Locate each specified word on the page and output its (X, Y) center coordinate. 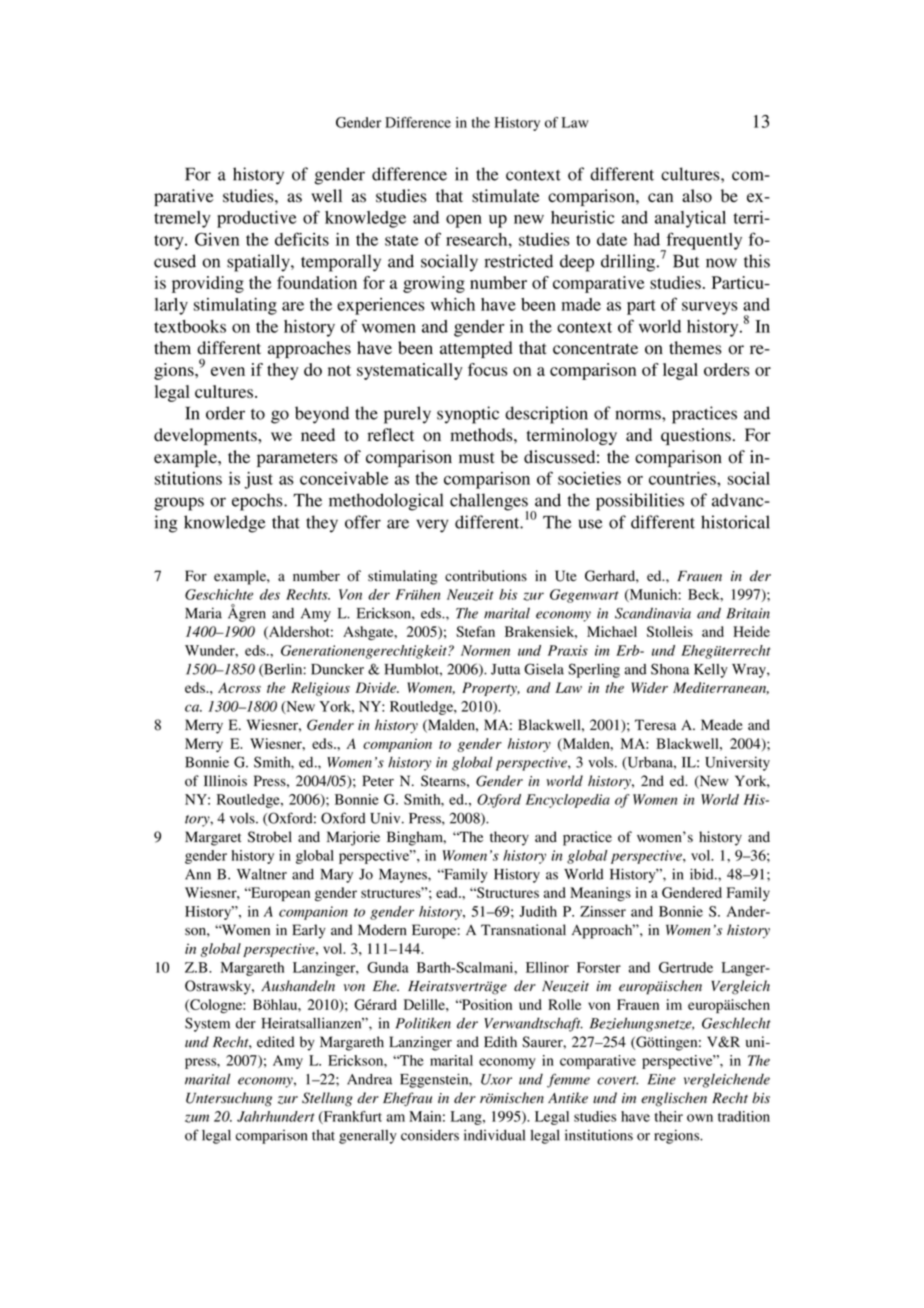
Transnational (523, 930)
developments (206, 436)
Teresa (655, 725)
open (464, 221)
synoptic (468, 415)
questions (696, 436)
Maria (203, 613)
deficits (302, 239)
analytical (690, 219)
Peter (378, 780)
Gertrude (686, 967)
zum (197, 1118)
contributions (486, 576)
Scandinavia (653, 613)
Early (309, 931)
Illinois (225, 781)
